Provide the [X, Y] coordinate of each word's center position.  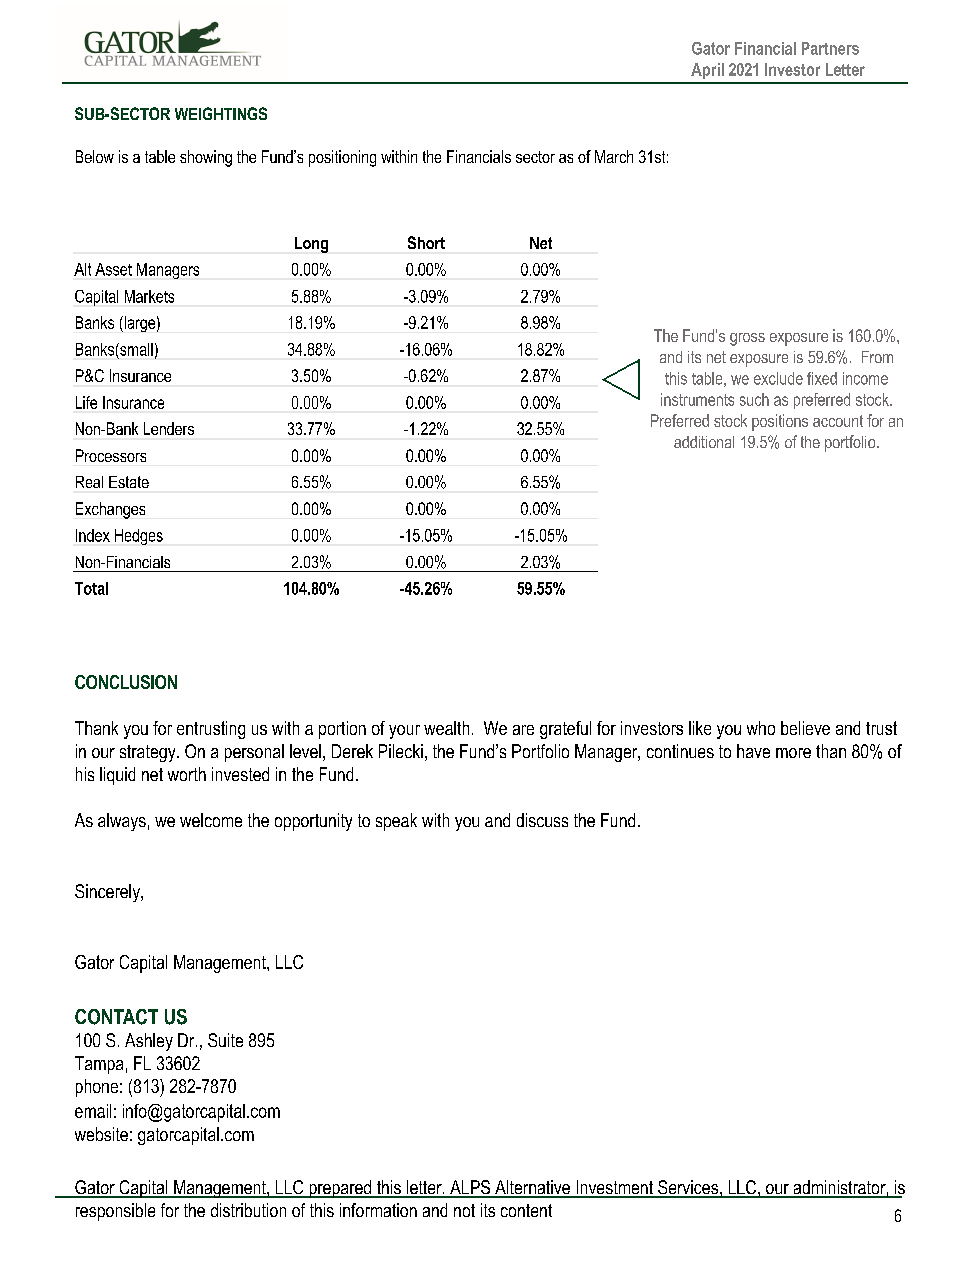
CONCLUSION [126, 682]
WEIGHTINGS [221, 113]
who [761, 728]
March [614, 156]
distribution [248, 1210]
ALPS [470, 1188]
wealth [446, 728]
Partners [830, 48]
